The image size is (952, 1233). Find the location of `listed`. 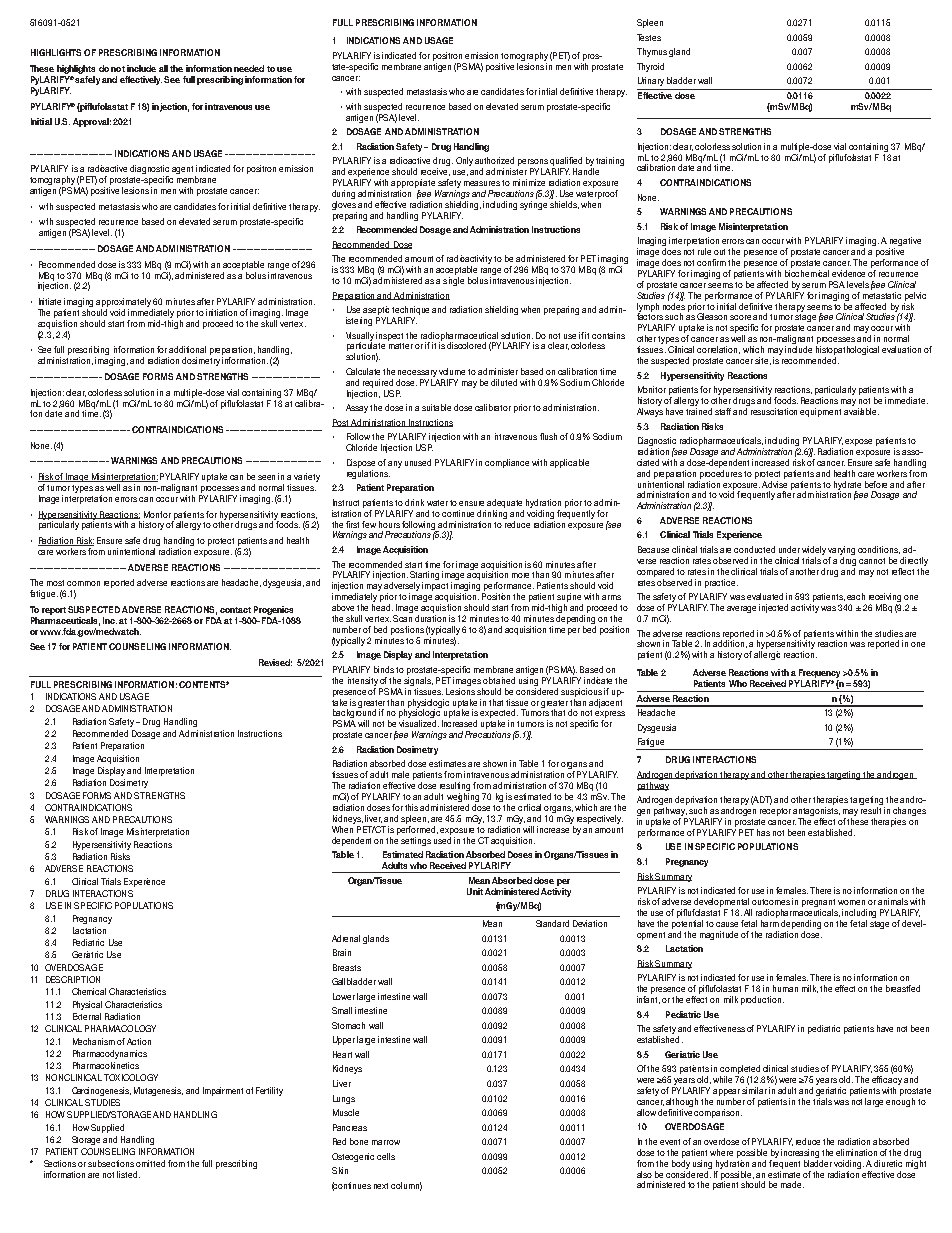

listed is located at coordinates (128, 1174).
